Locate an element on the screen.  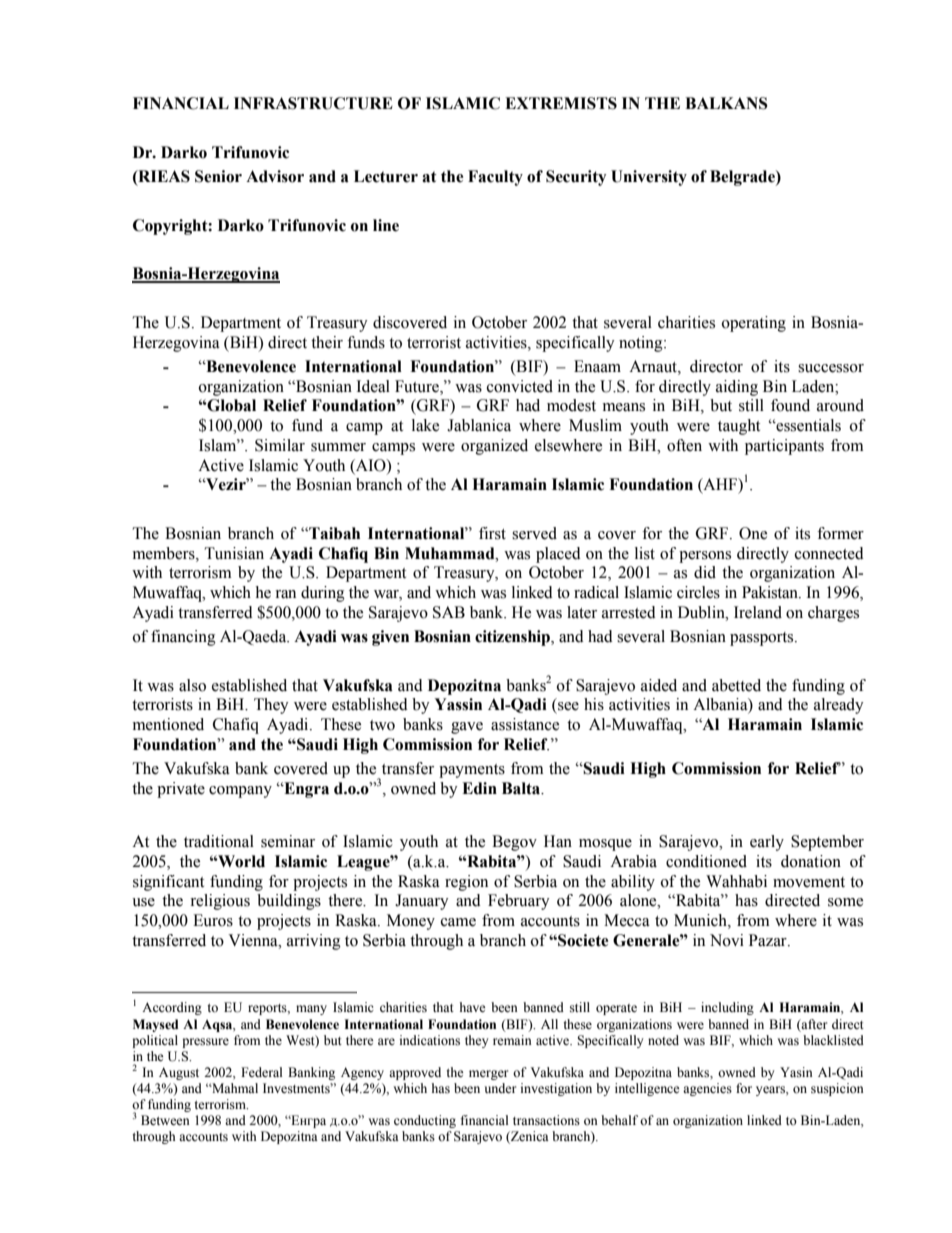
Federal is located at coordinates (262, 1072).
